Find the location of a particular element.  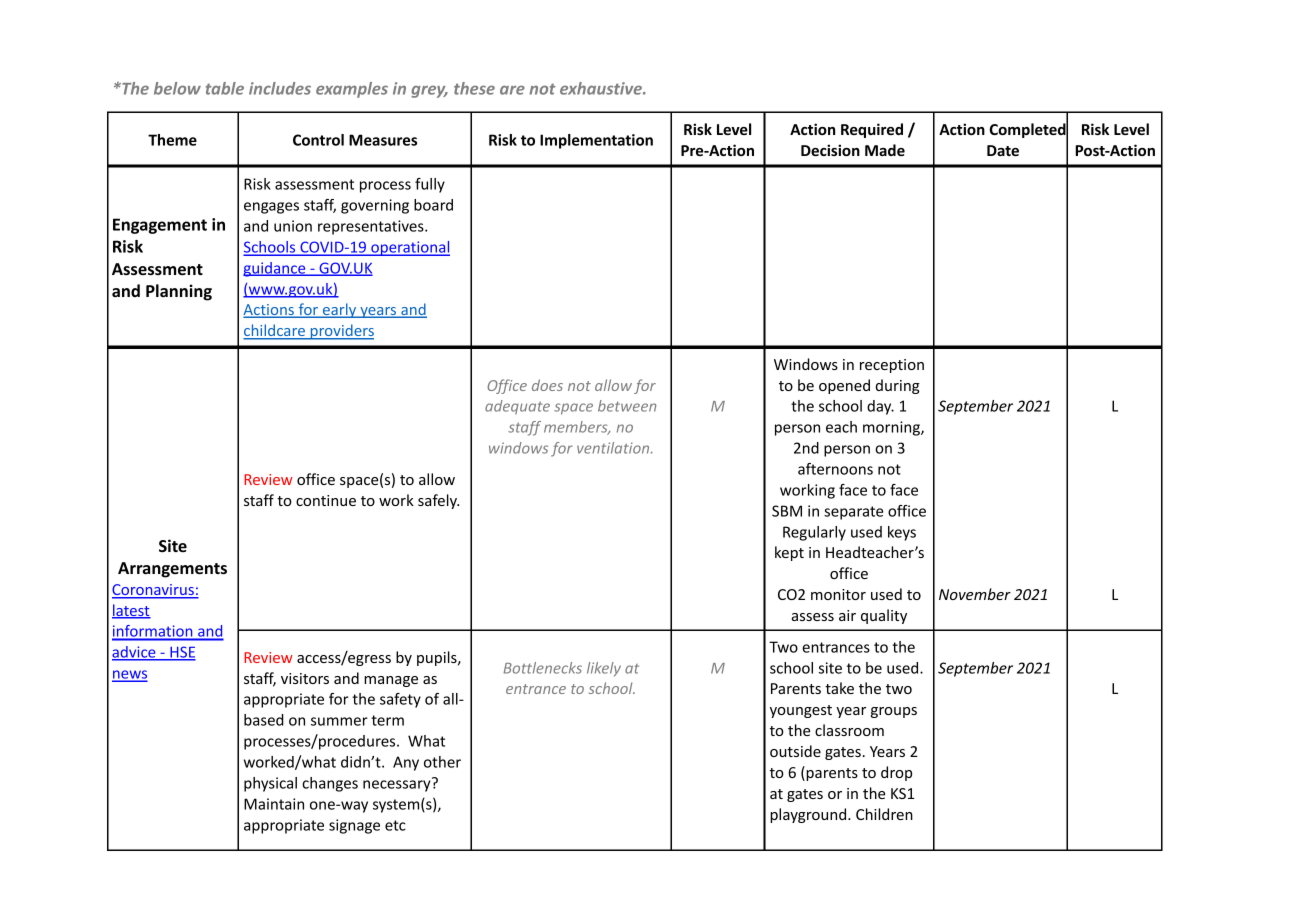

Maintain is located at coordinates (274, 804).
